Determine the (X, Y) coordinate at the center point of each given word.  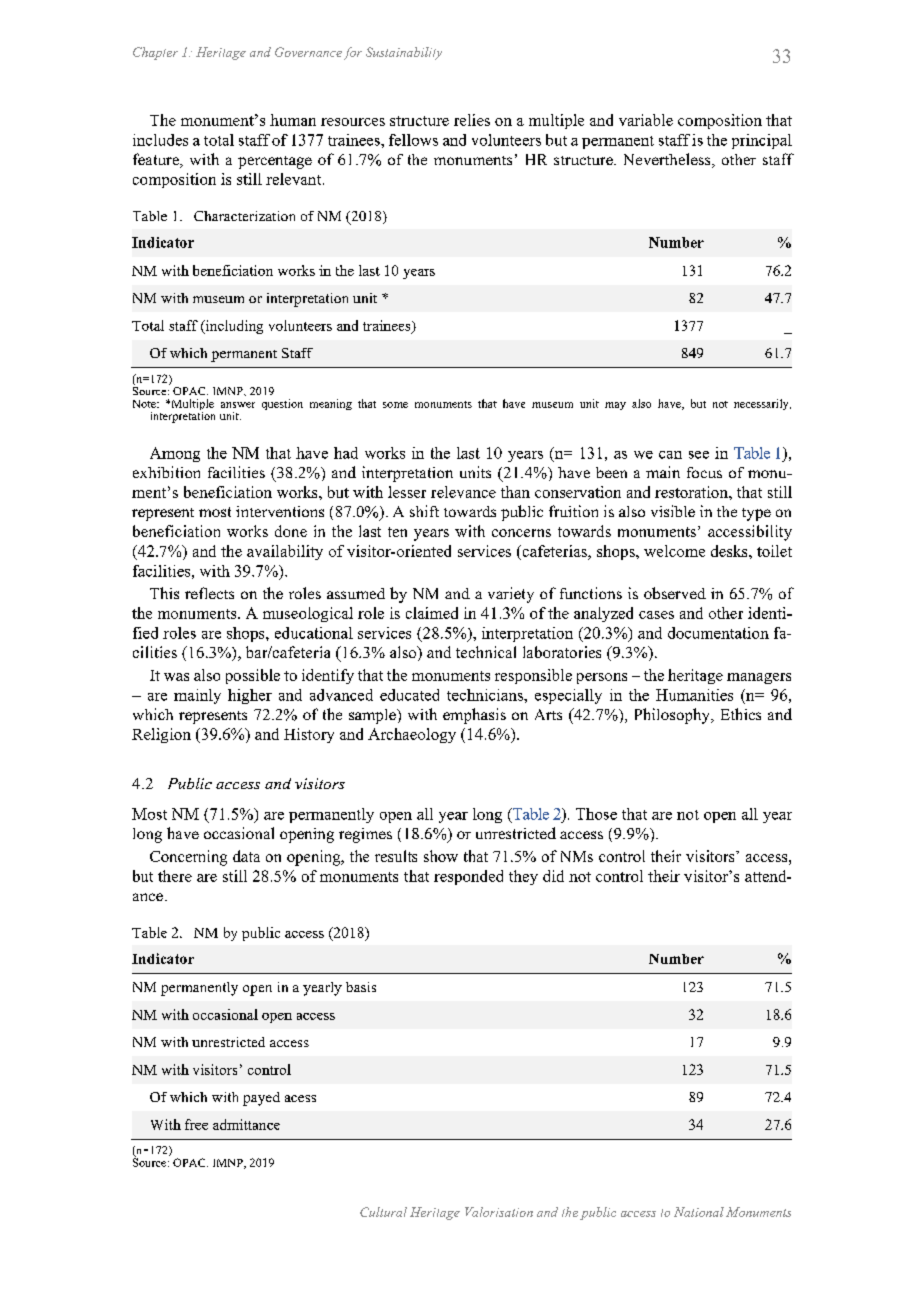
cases (656, 615)
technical (486, 652)
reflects (209, 593)
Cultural (383, 1212)
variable (646, 120)
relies (472, 120)
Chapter (155, 53)
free (196, 1124)
